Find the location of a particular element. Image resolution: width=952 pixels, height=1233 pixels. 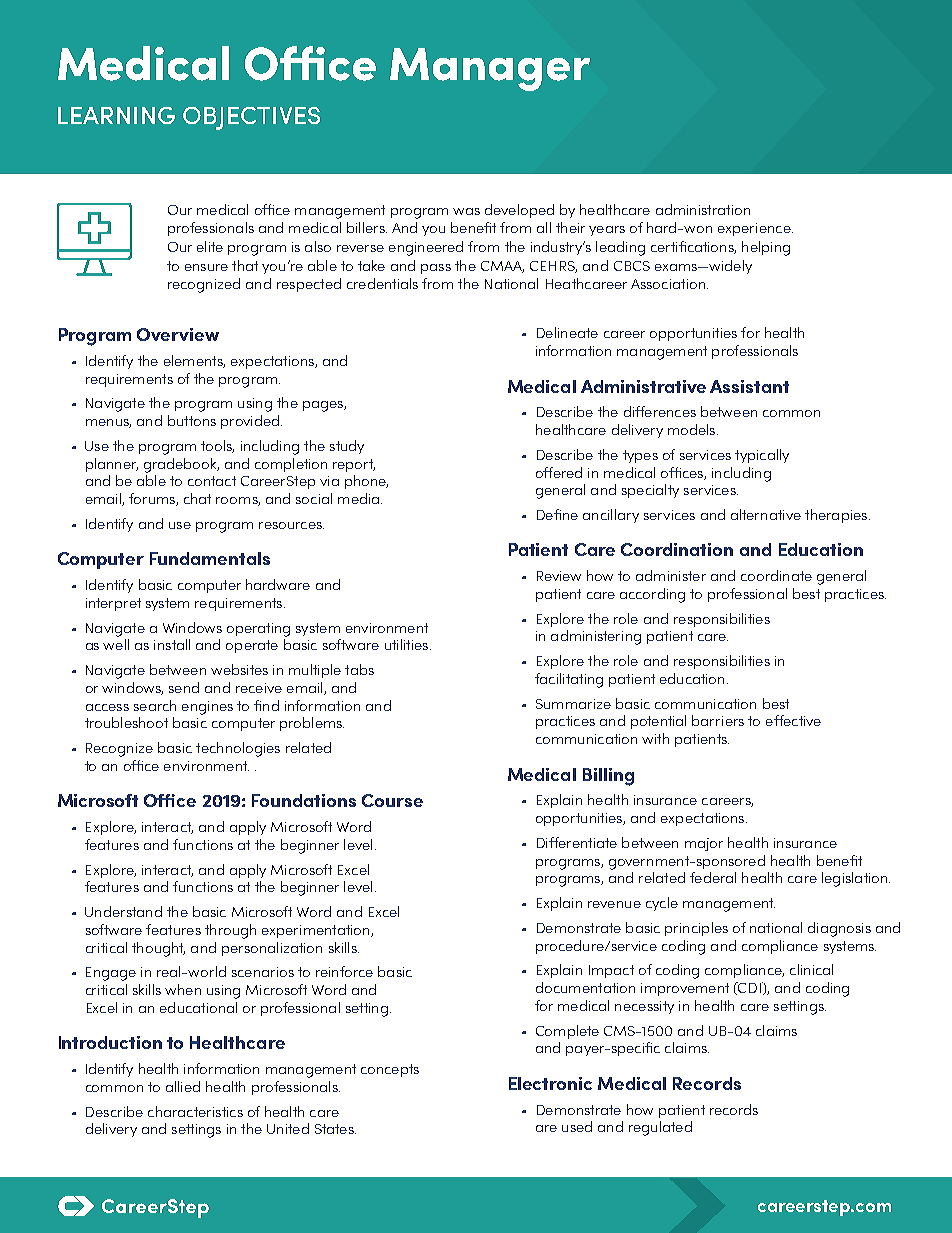

Manager is located at coordinates (490, 69).
